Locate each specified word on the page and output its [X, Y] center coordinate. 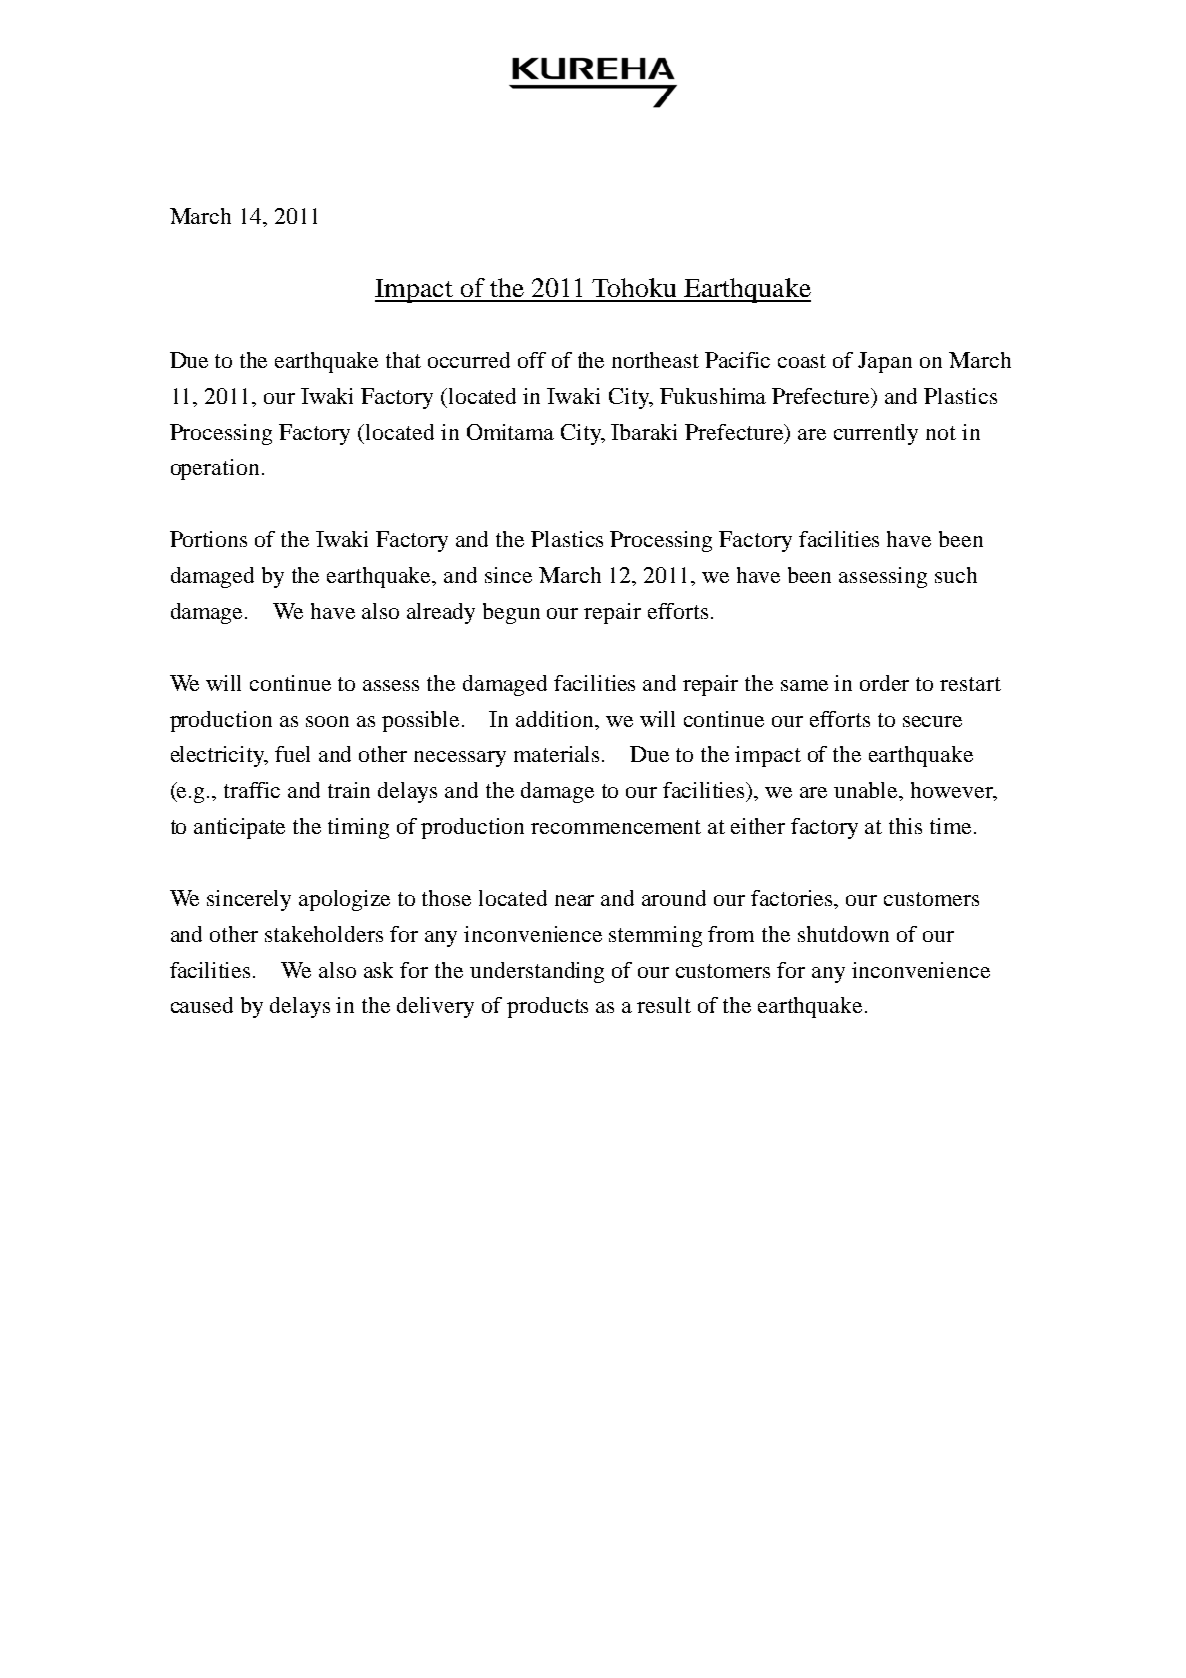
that [403, 360]
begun [511, 613]
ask [378, 970]
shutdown [843, 934]
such [956, 575]
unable [867, 791]
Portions [208, 539]
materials [556, 754]
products [547, 1007]
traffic [252, 790]
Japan [885, 362]
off [532, 360]
